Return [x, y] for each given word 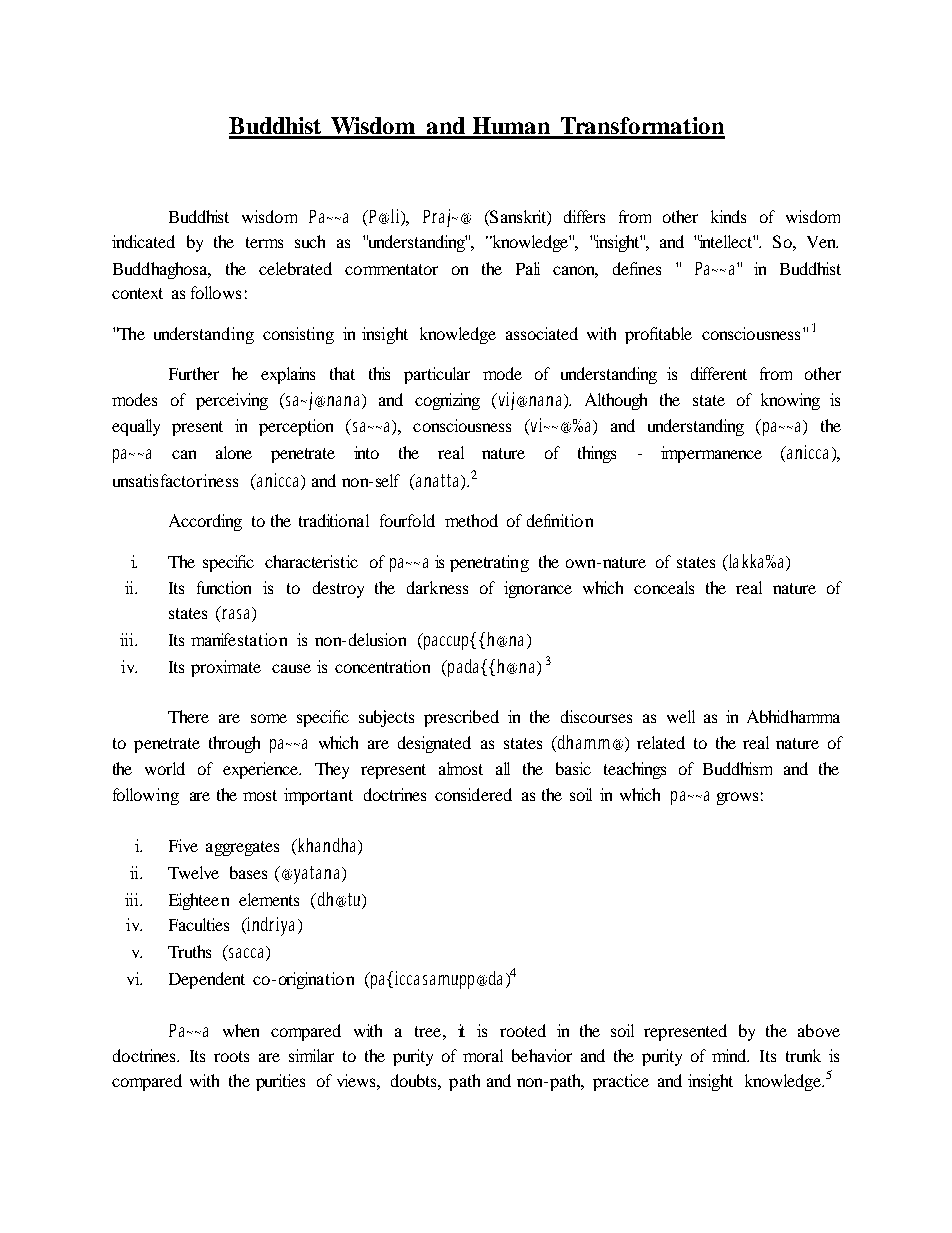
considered [473, 794]
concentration [382, 666]
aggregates [242, 848]
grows [737, 798]
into [366, 452]
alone [234, 452]
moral [483, 1055]
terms [264, 242]
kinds [728, 216]
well [681, 716]
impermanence [711, 454]
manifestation [239, 639]
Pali [528, 268]
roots [231, 1056]
